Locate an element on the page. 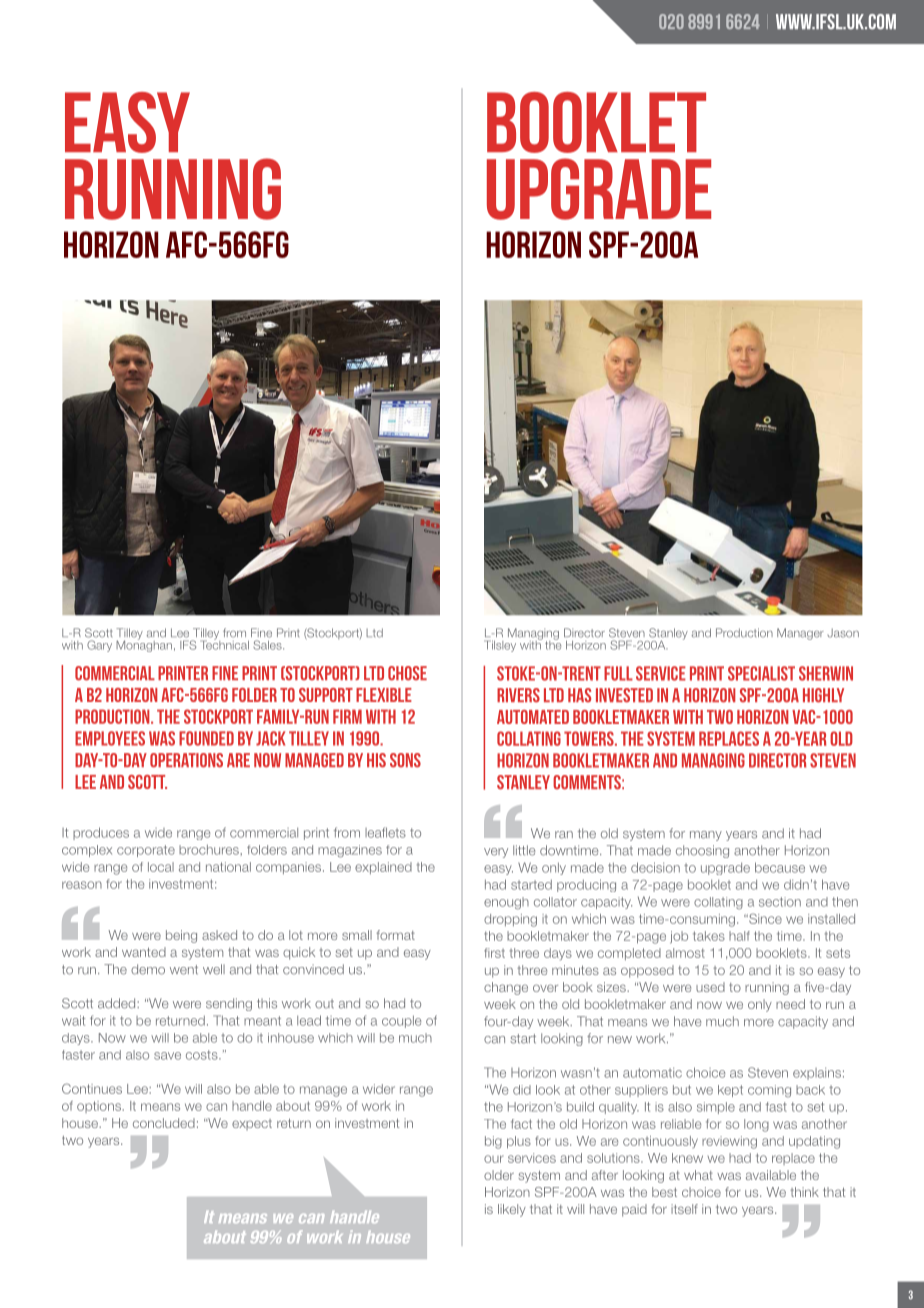 The image size is (924, 1308). very is located at coordinates (496, 853).
